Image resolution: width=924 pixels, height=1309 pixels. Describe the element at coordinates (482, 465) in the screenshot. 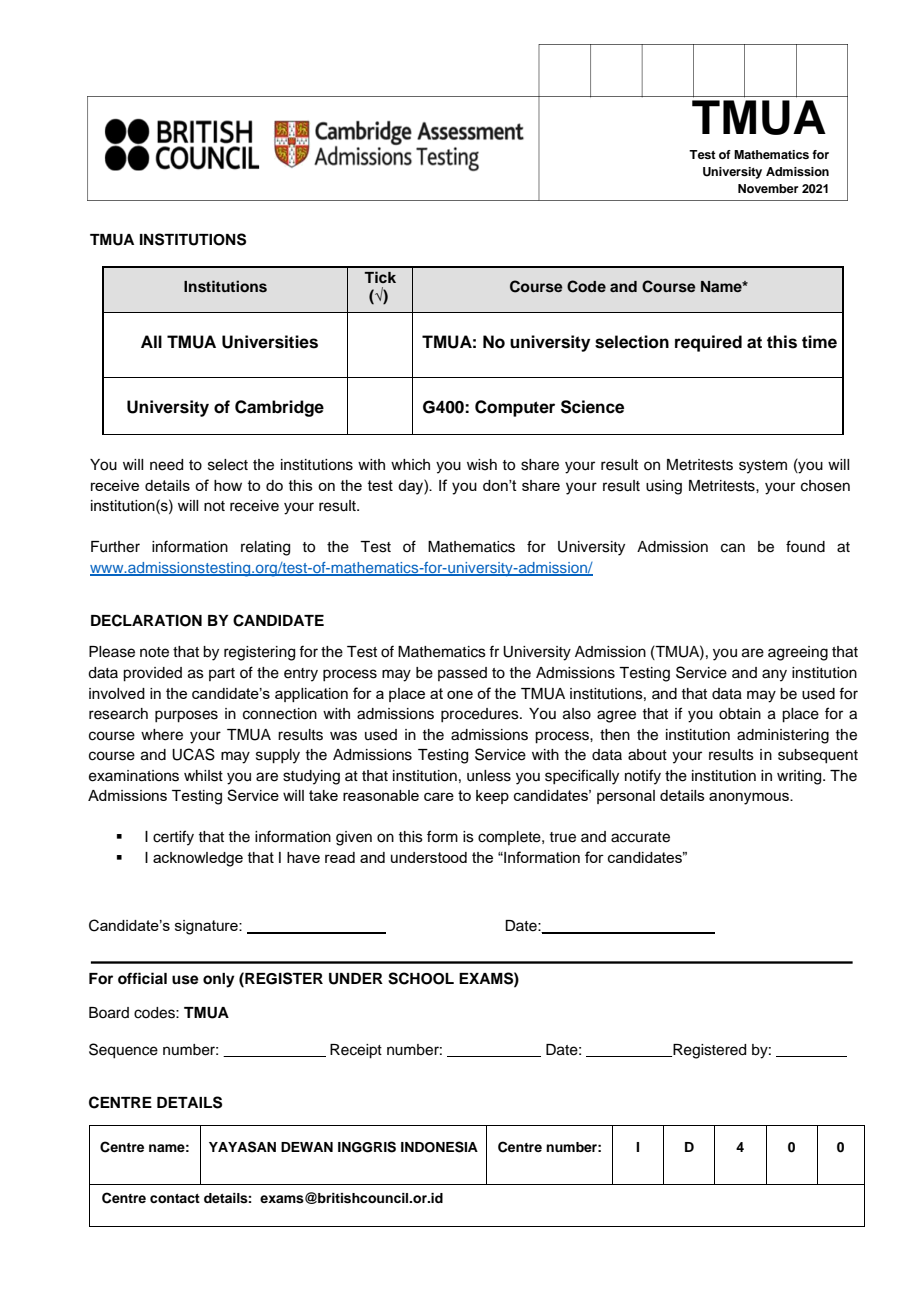

I see `wish` at that location.
